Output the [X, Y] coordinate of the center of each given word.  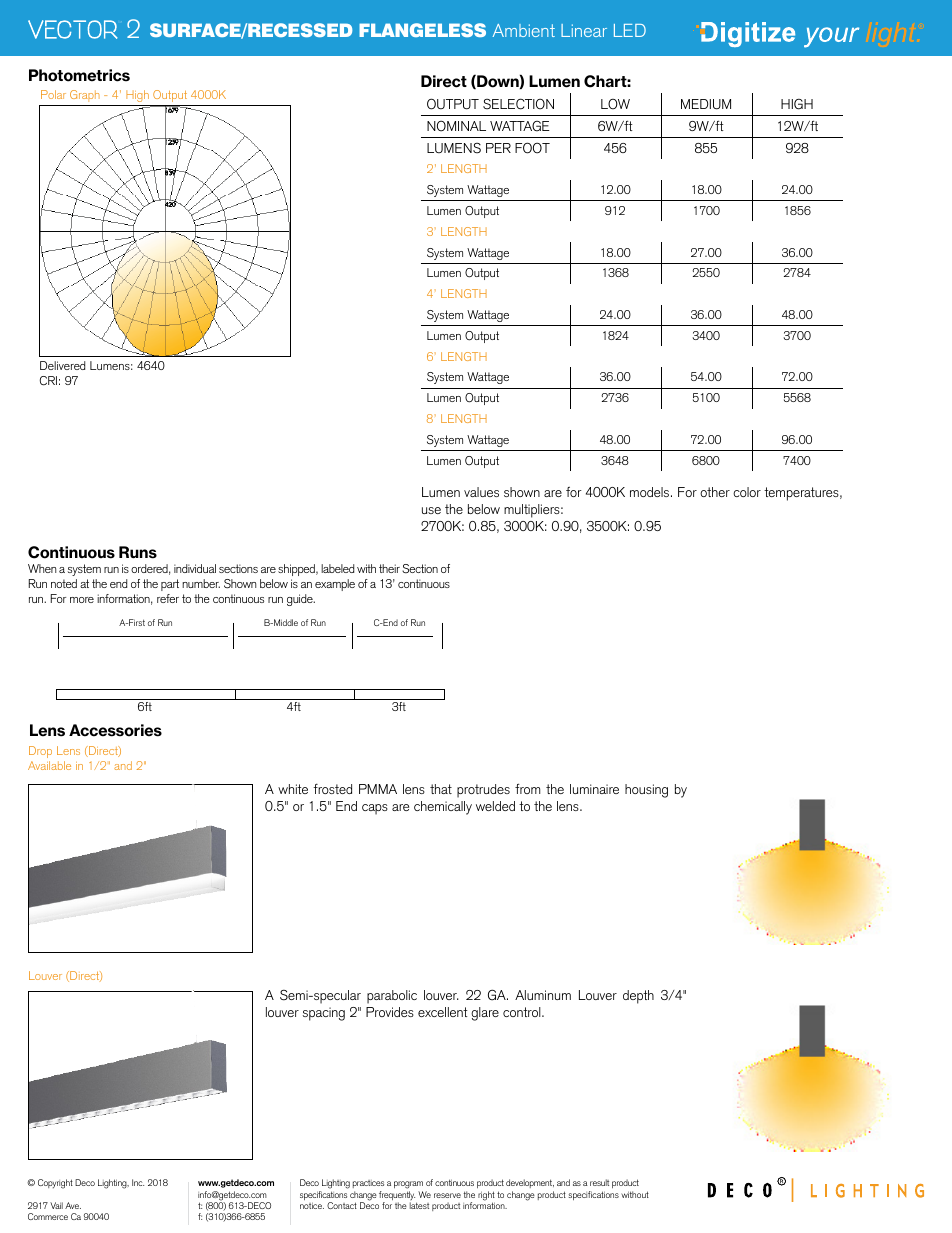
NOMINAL [456, 126]
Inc [138, 1182]
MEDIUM [706, 104]
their [389, 568]
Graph [85, 96]
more [82, 600]
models [649, 492]
